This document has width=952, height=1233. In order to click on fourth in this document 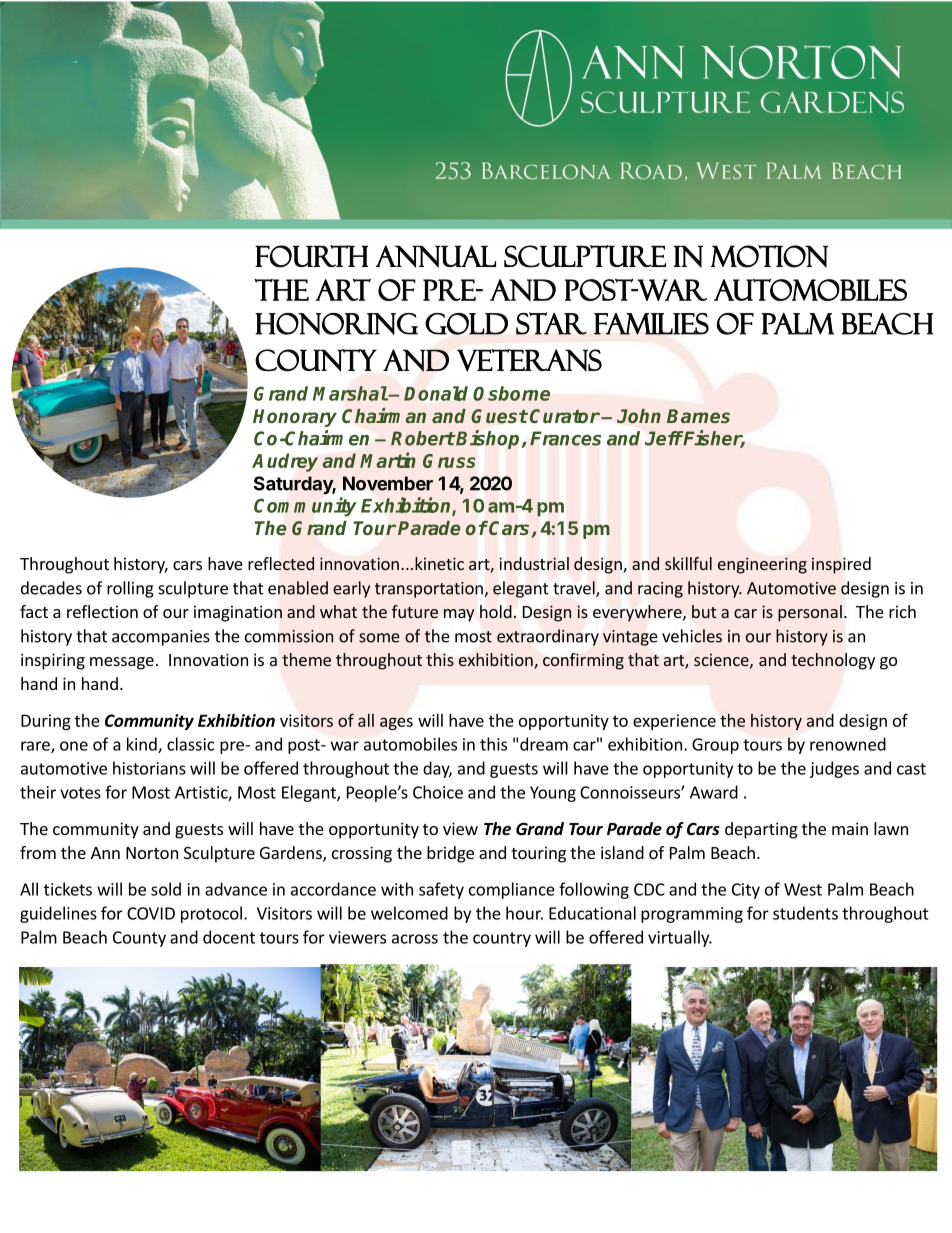, I will do `click(311, 256)`.
